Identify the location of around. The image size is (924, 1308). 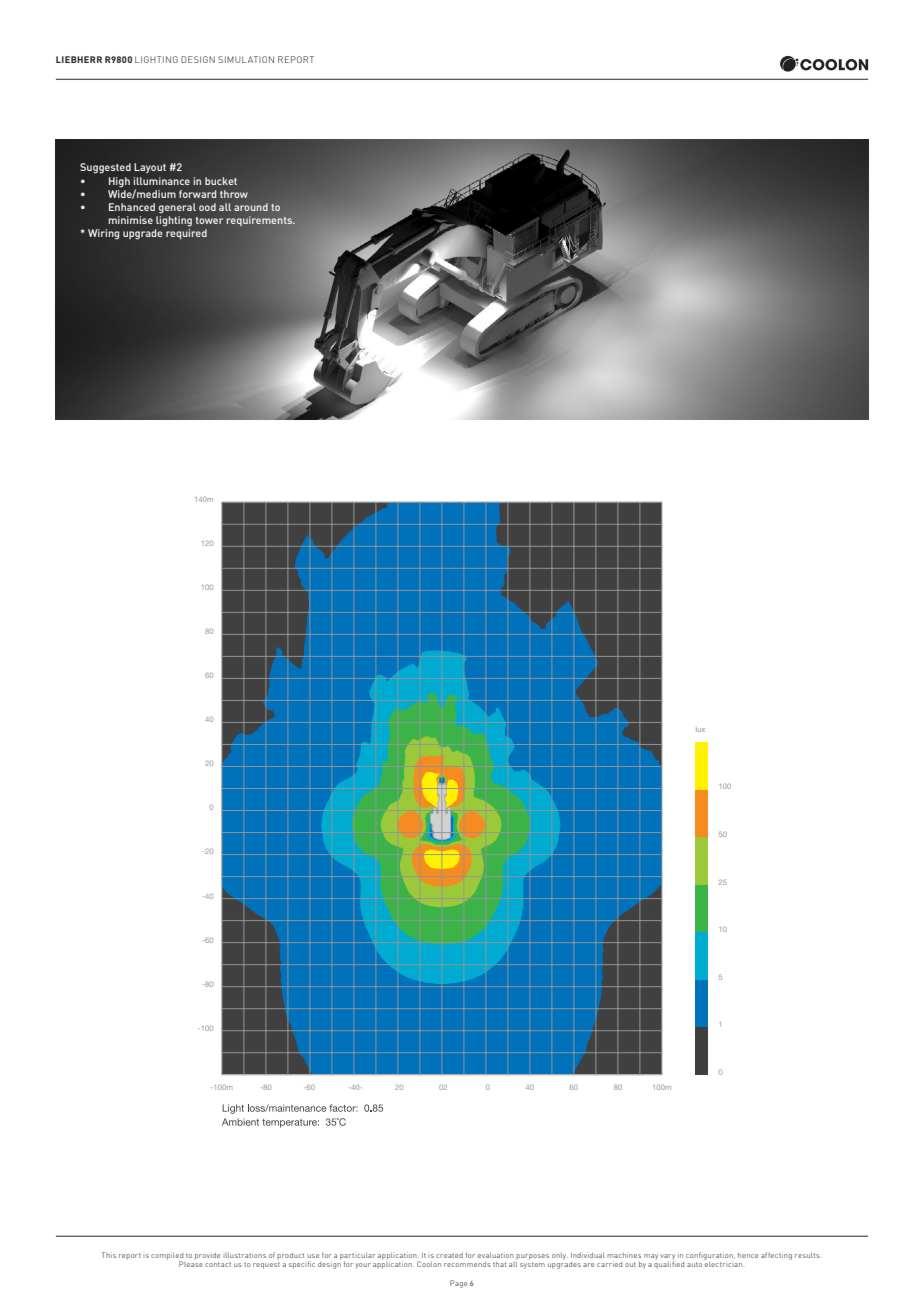
(251, 207).
